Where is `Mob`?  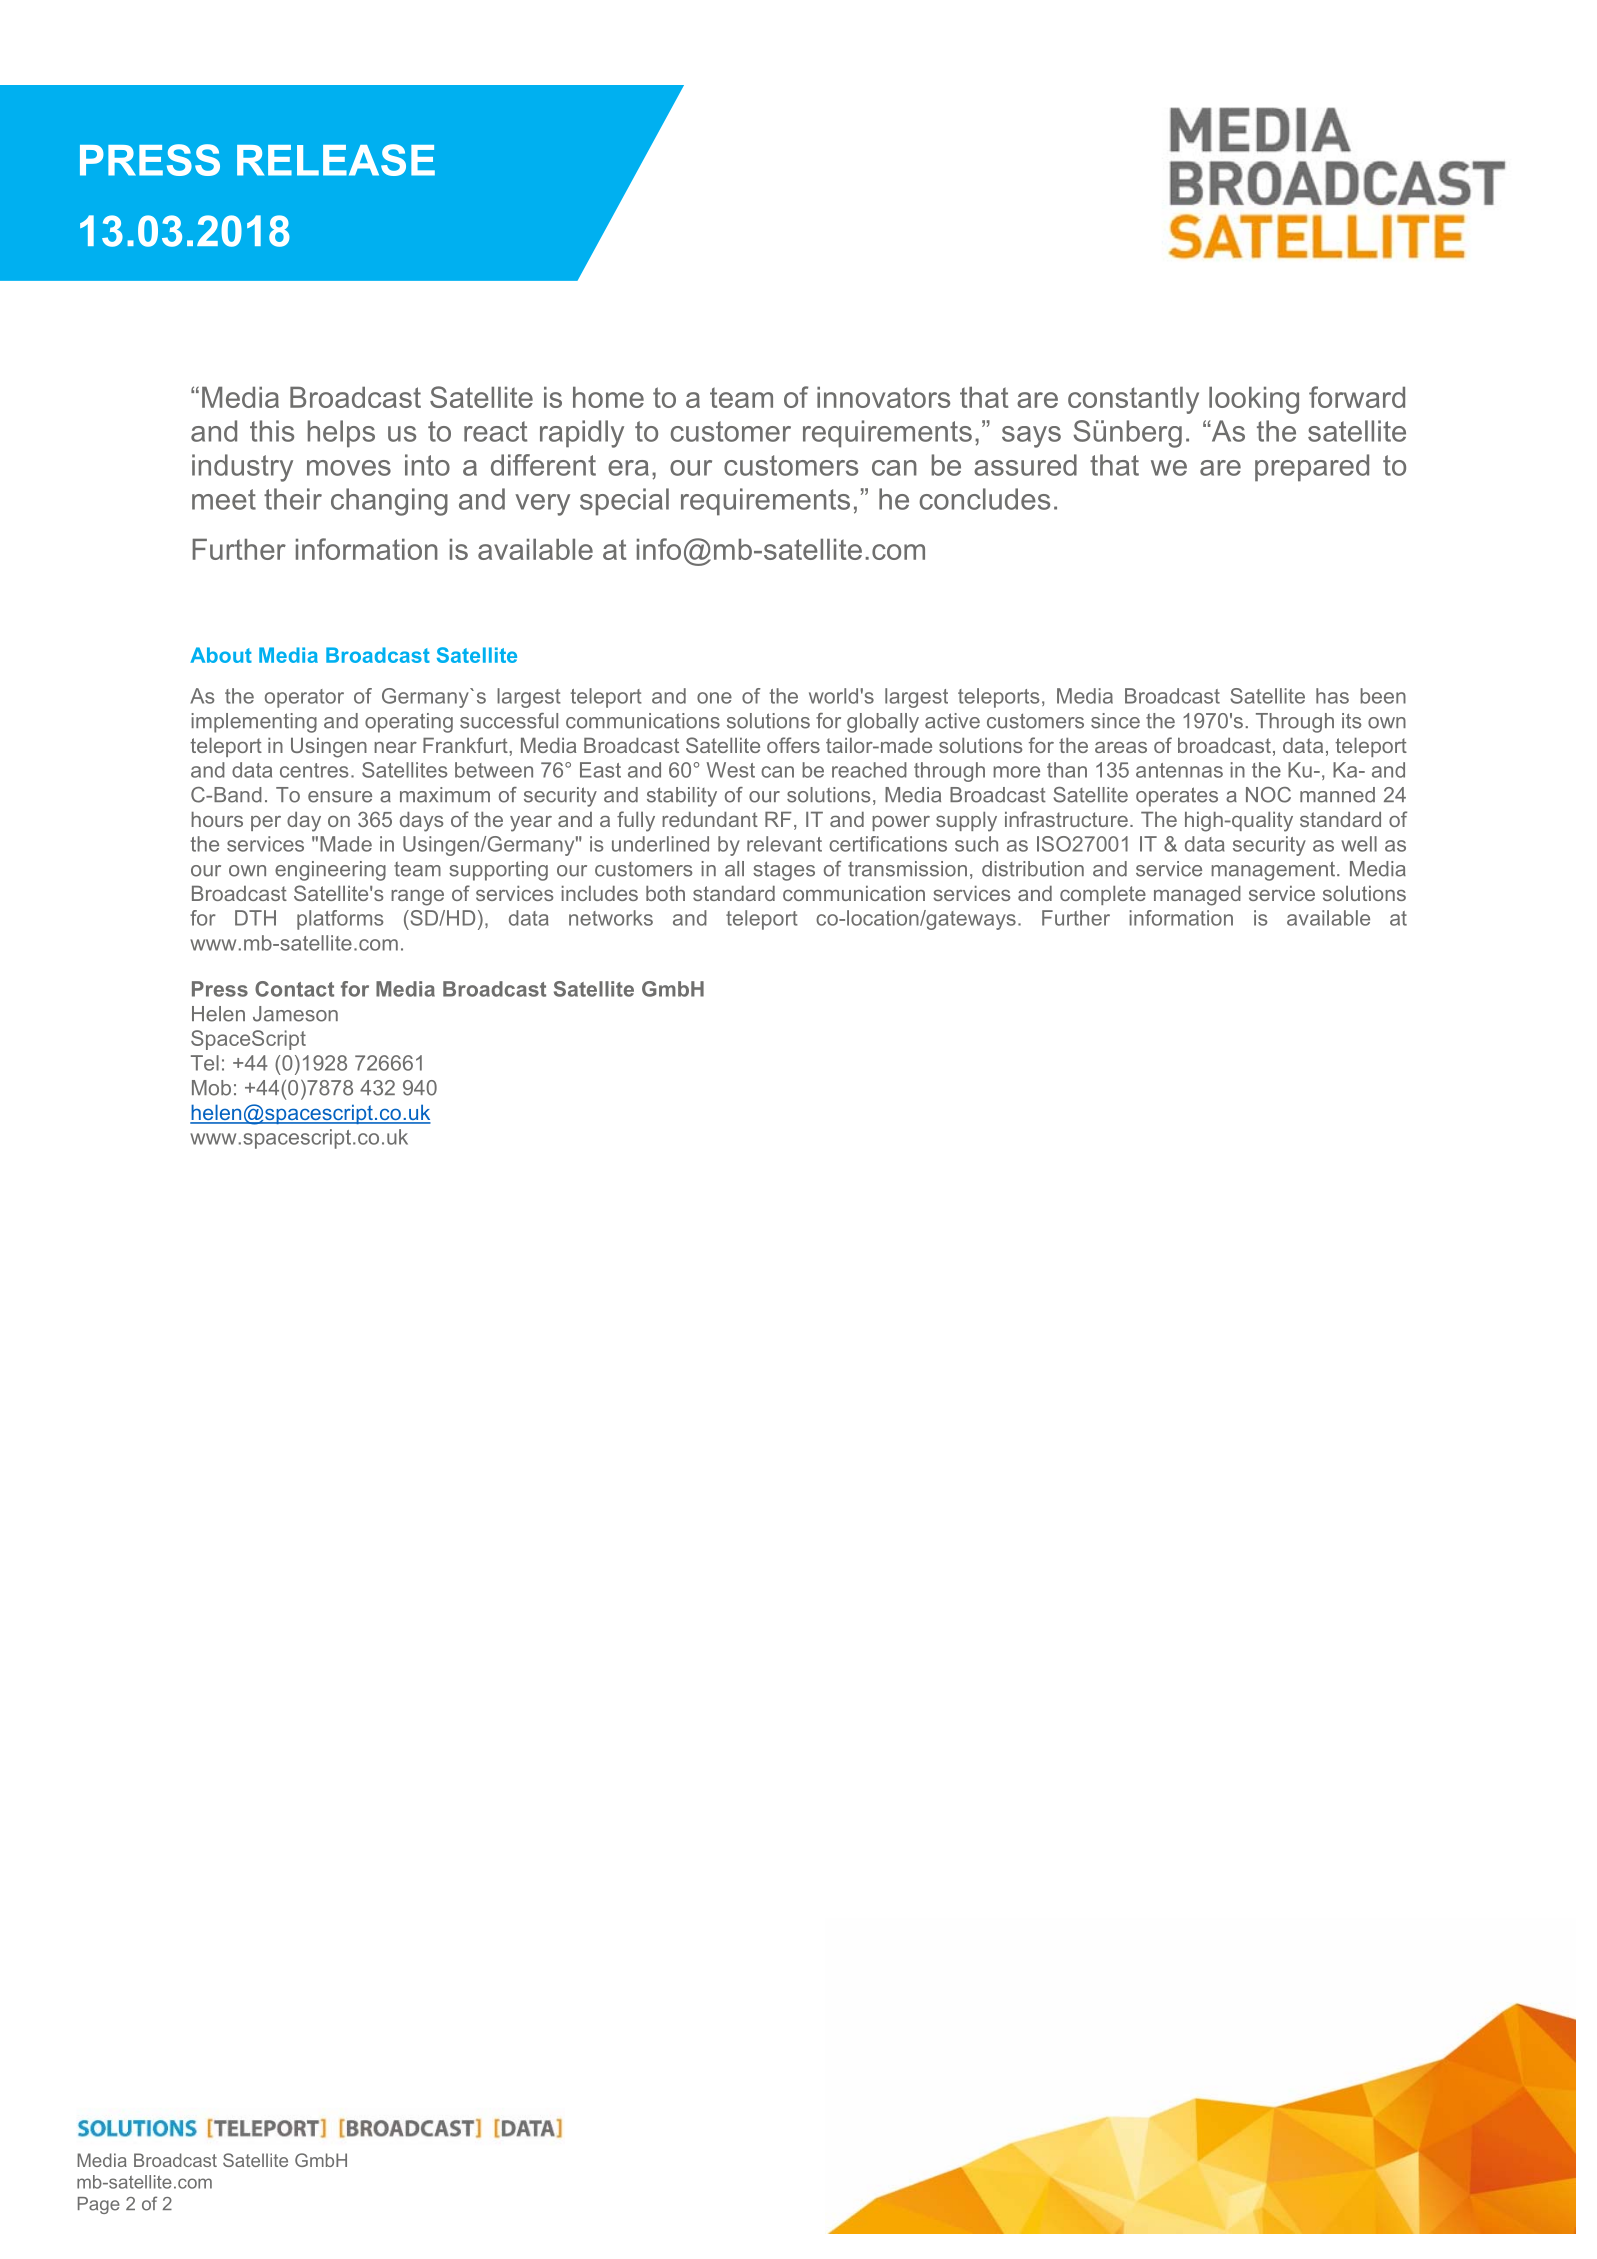 Mob is located at coordinates (211, 1088).
